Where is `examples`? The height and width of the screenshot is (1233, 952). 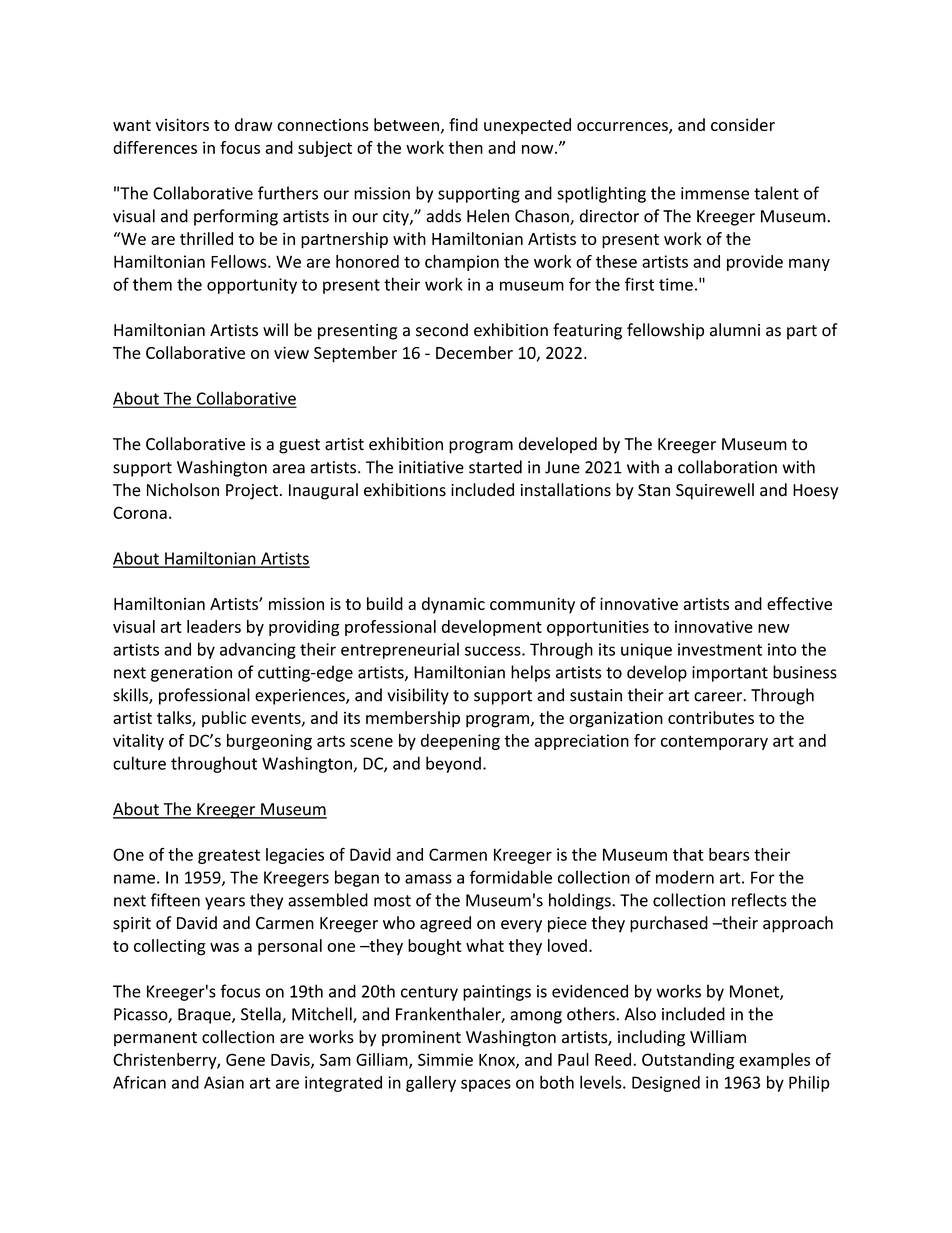 examples is located at coordinates (774, 1061).
